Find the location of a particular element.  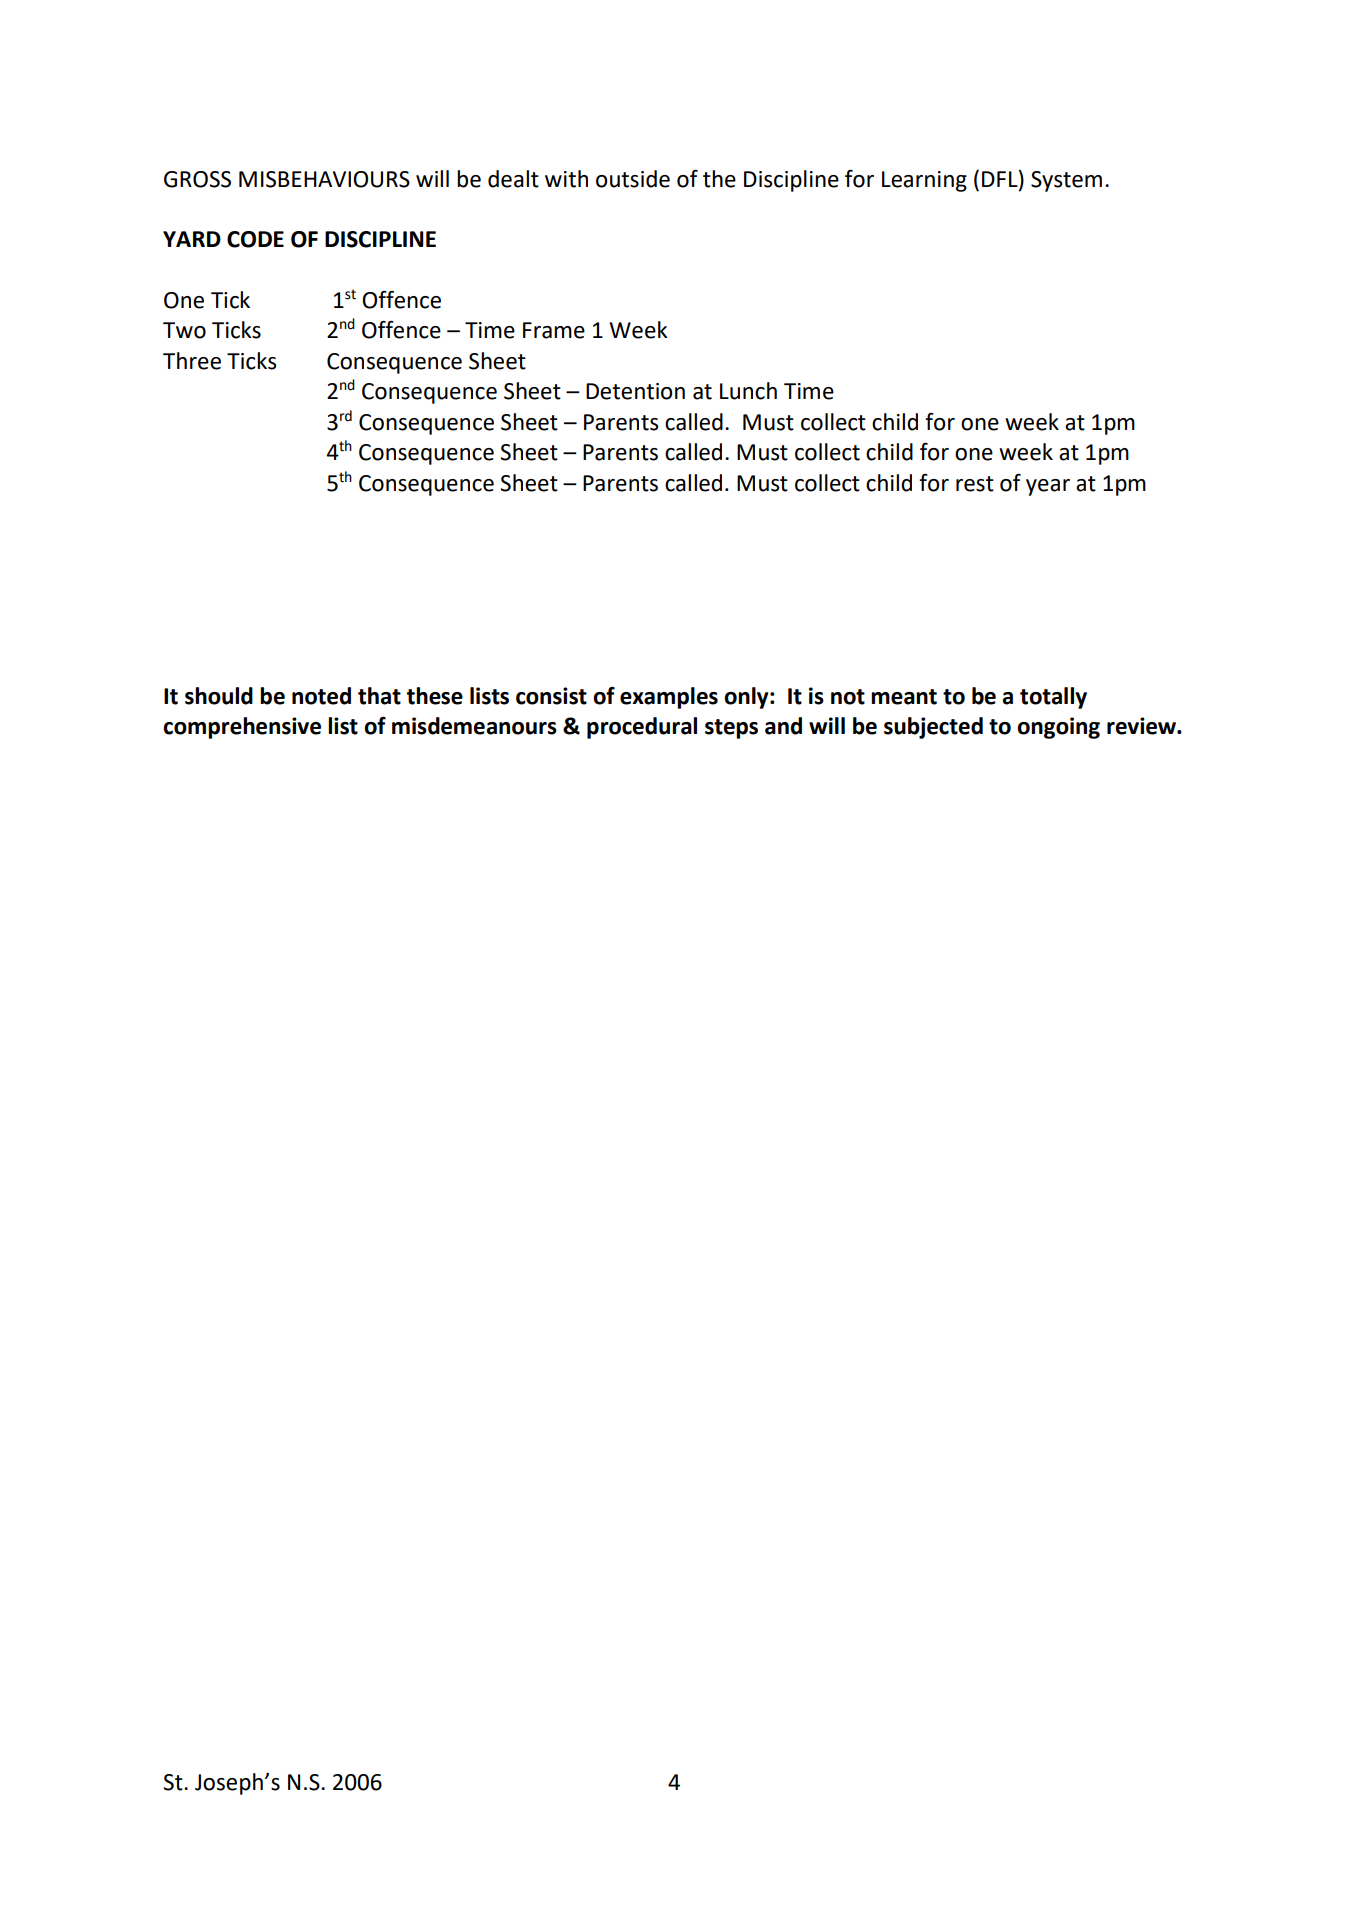

Lunch is located at coordinates (748, 391).
